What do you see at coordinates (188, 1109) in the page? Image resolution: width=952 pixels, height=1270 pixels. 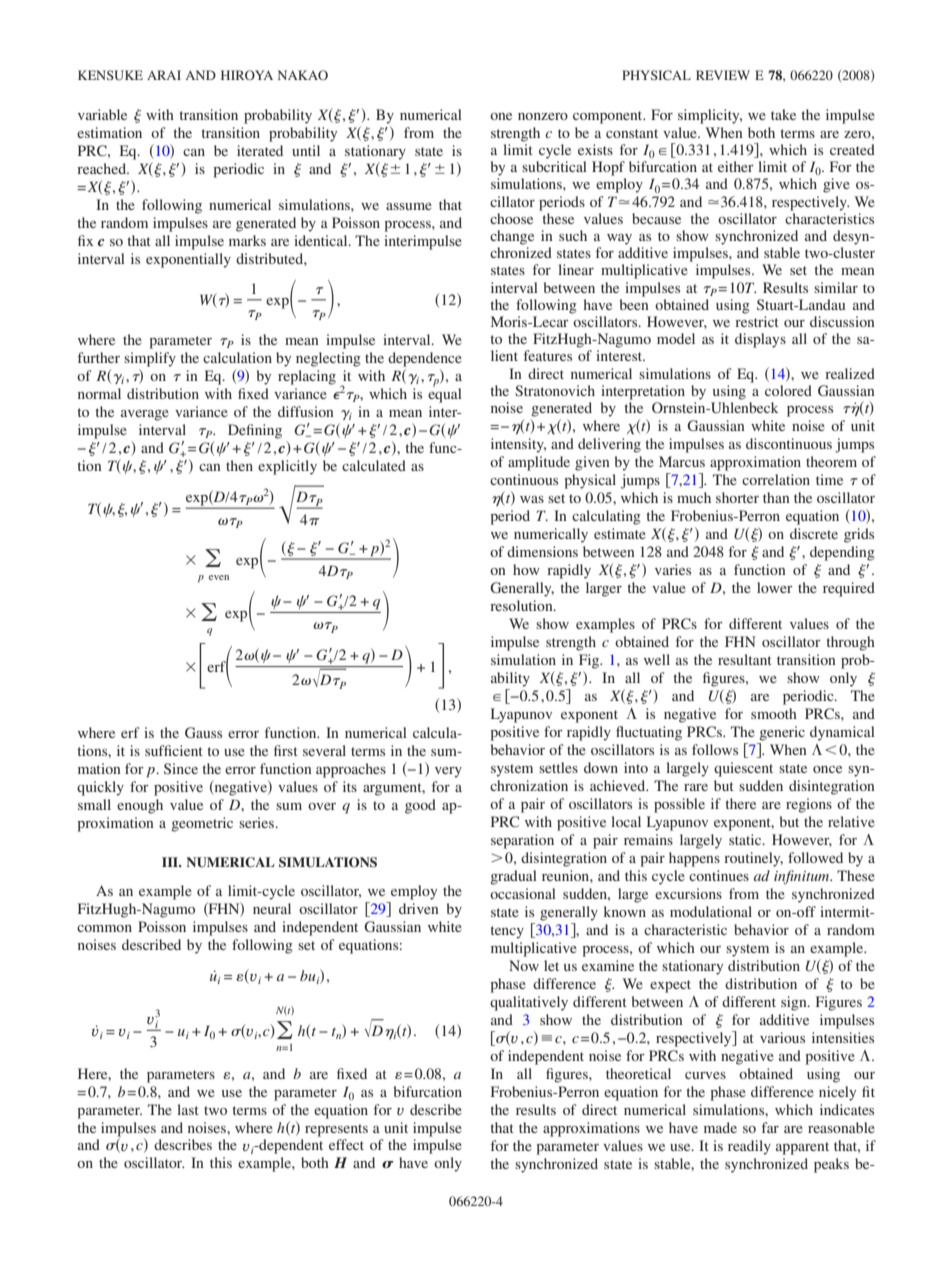 I see `last` at bounding box center [188, 1109].
